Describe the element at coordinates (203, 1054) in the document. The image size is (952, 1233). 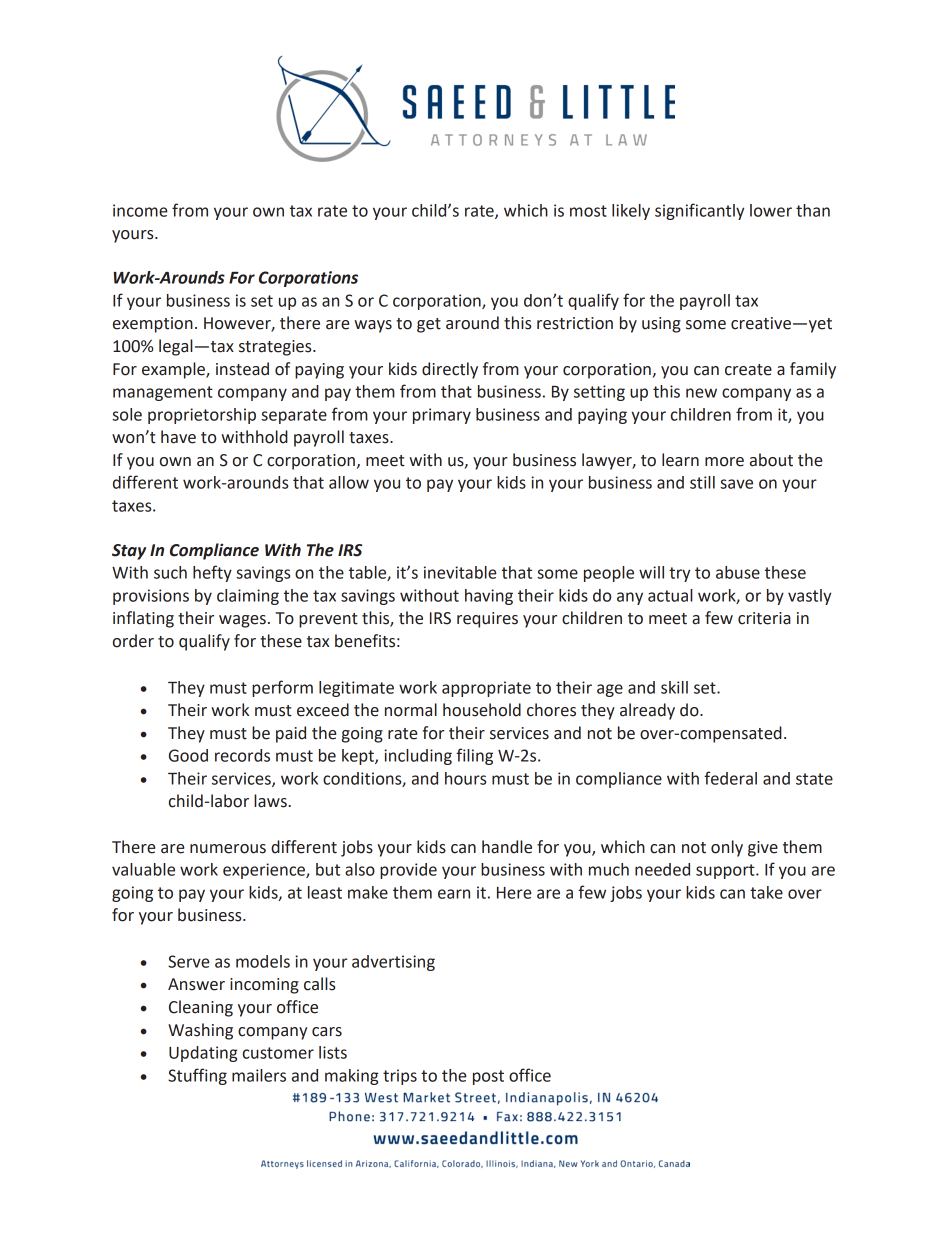
I see `Updating` at that location.
